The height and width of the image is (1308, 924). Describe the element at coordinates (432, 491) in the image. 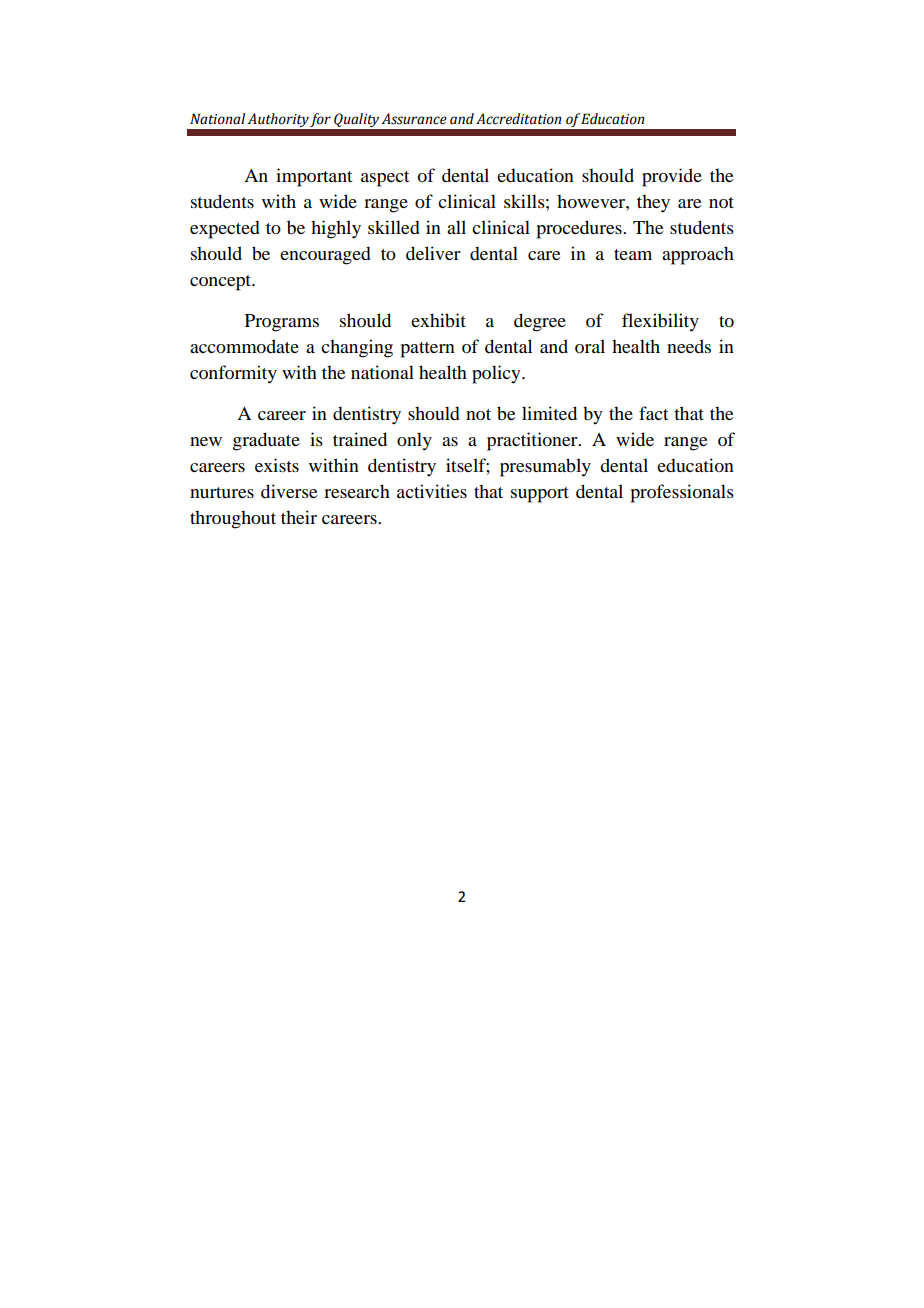

I see `activities` at that location.
